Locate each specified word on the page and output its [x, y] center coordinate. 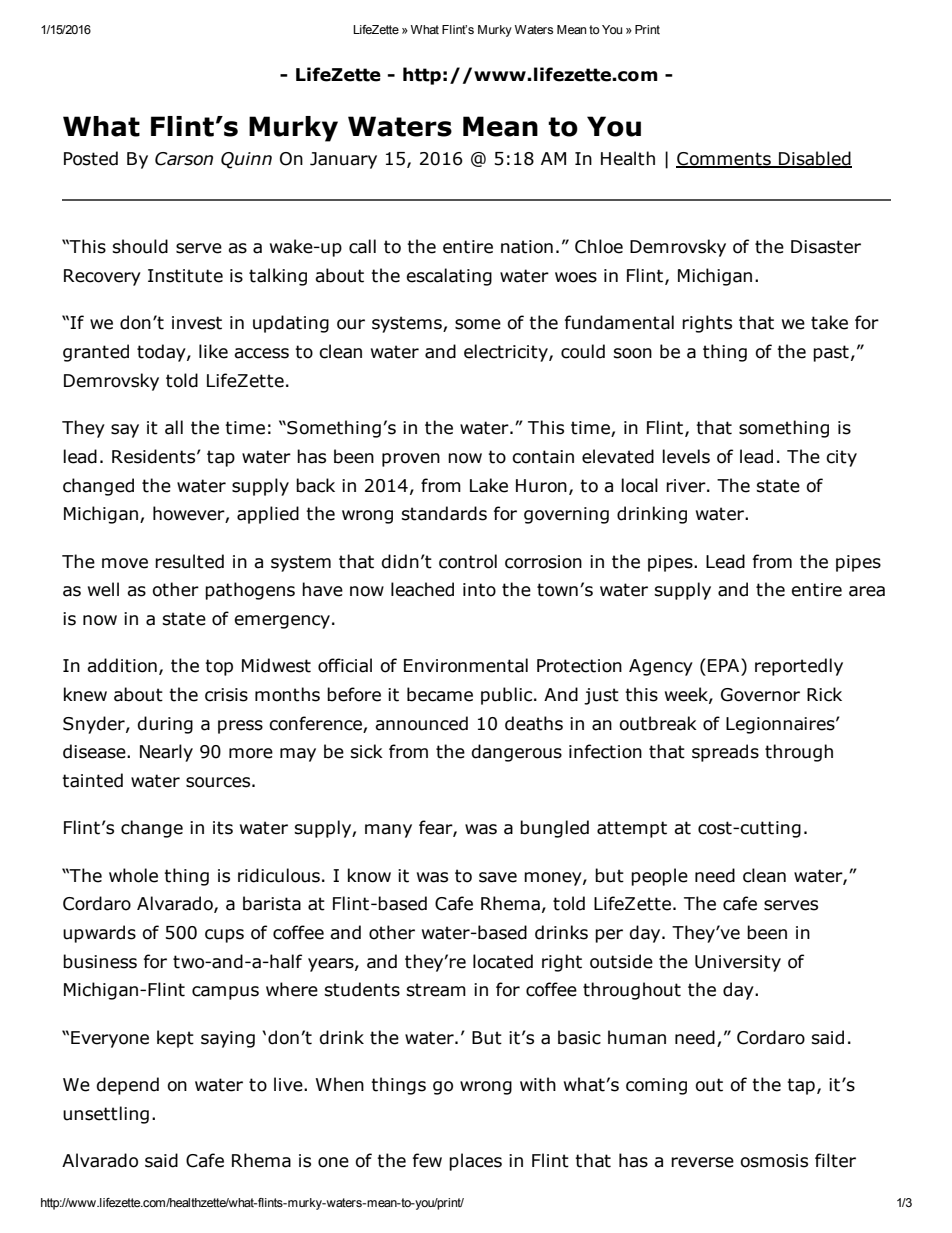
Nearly [166, 753]
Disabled [814, 159]
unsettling [106, 1115]
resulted [189, 561]
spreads [725, 753]
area [867, 591]
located [503, 961]
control [468, 561]
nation [527, 247]
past [831, 353]
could [583, 351]
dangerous [517, 753]
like [213, 351]
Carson [184, 159]
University [738, 963]
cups [224, 936]
